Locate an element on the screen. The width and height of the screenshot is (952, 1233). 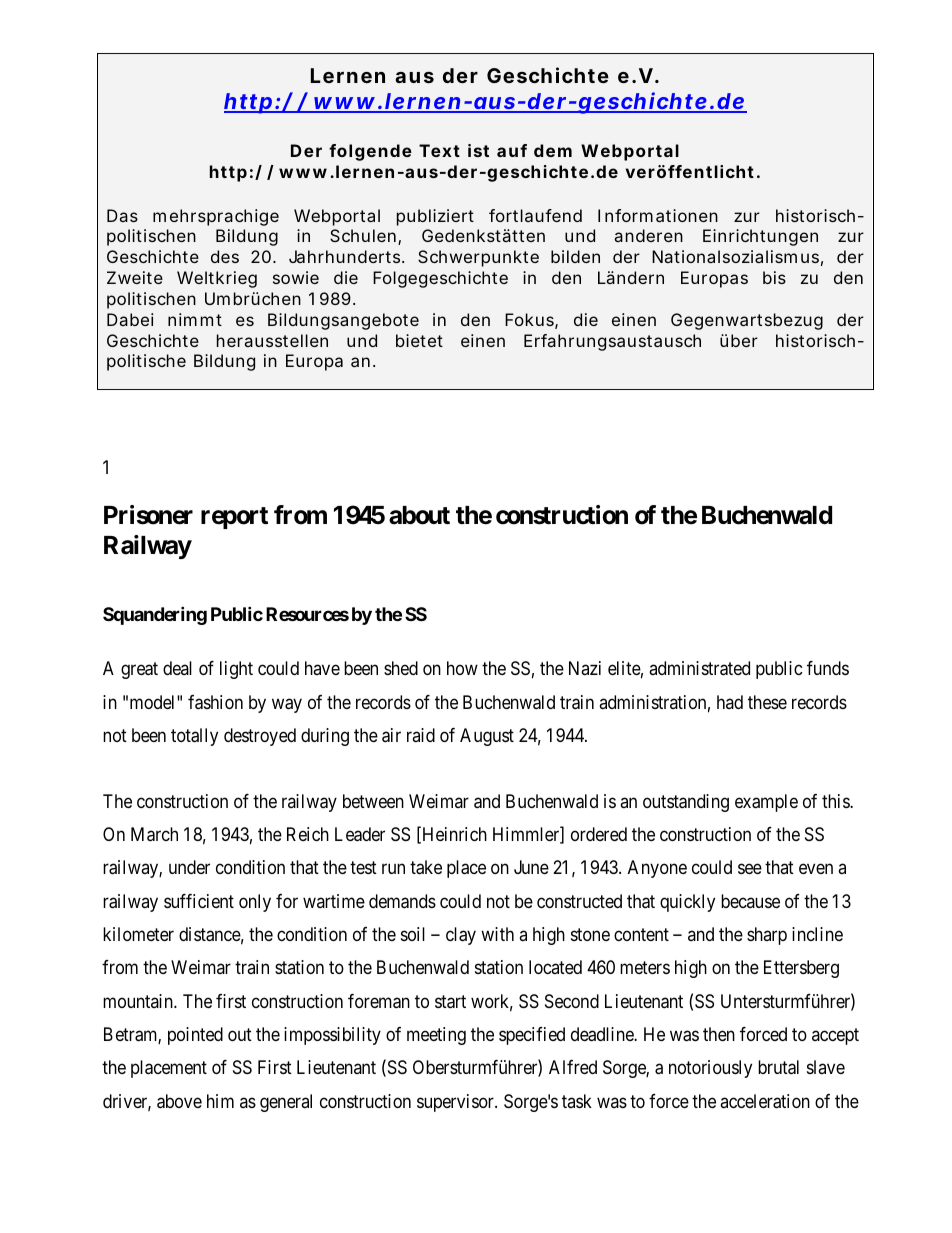
supervisor is located at coordinates (456, 1103).
